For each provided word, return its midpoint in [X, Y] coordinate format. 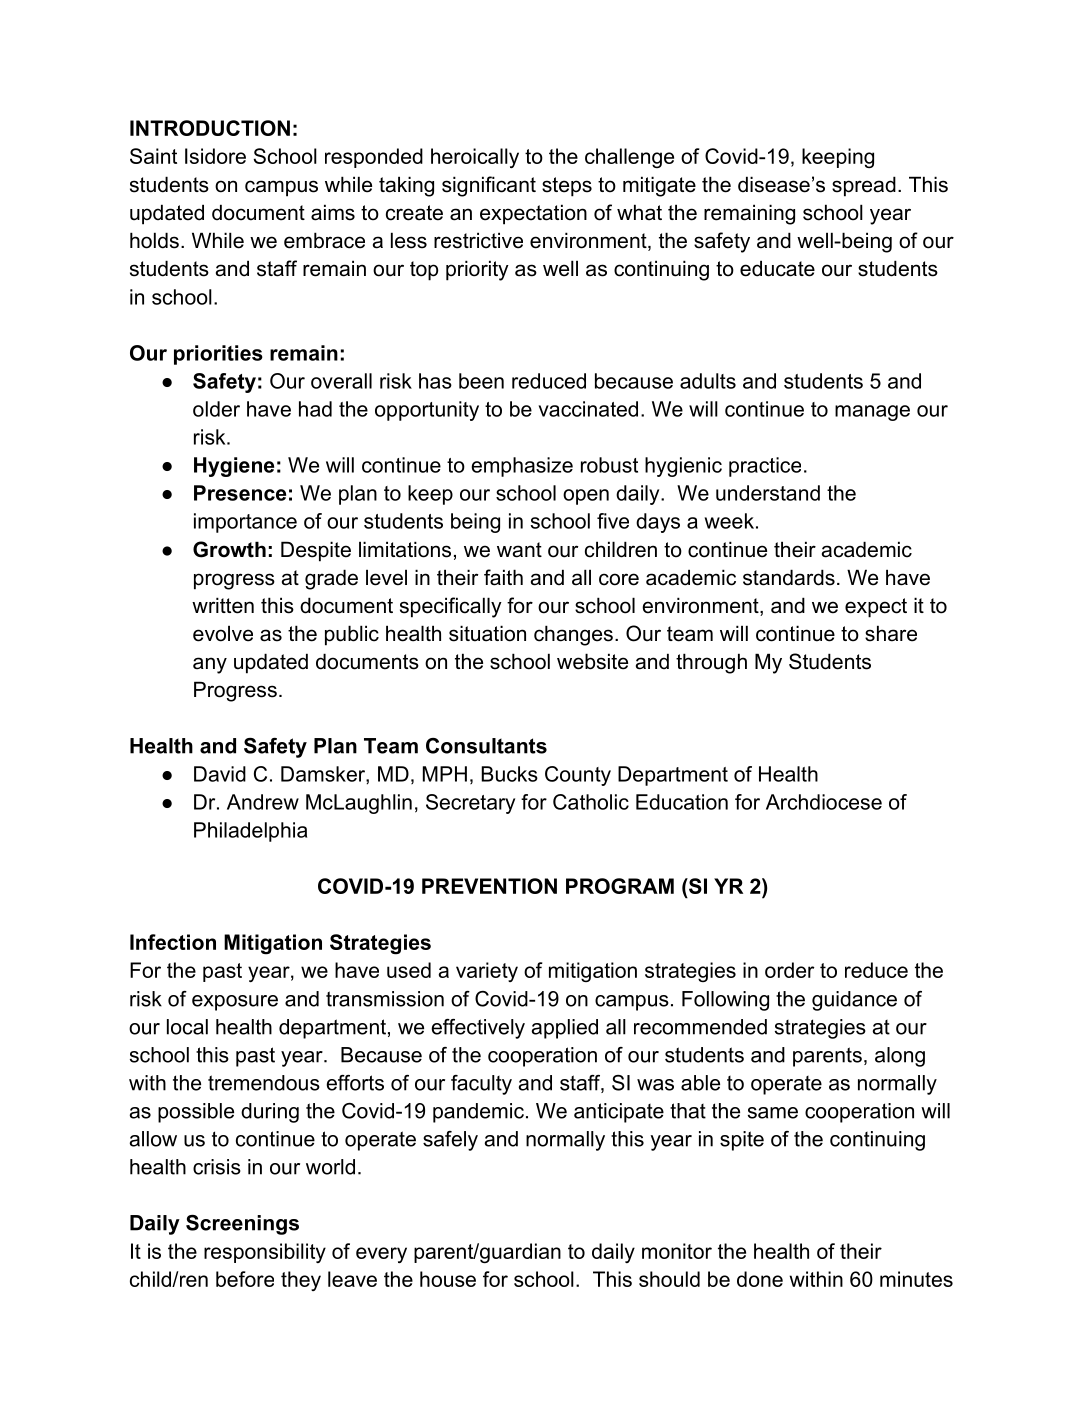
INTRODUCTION [210, 128]
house [448, 1279]
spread [864, 186]
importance [245, 523]
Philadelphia [250, 832]
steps [567, 187]
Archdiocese [824, 802]
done [760, 1279]
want [519, 550]
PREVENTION [489, 886]
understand [768, 493]
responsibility [265, 1253]
